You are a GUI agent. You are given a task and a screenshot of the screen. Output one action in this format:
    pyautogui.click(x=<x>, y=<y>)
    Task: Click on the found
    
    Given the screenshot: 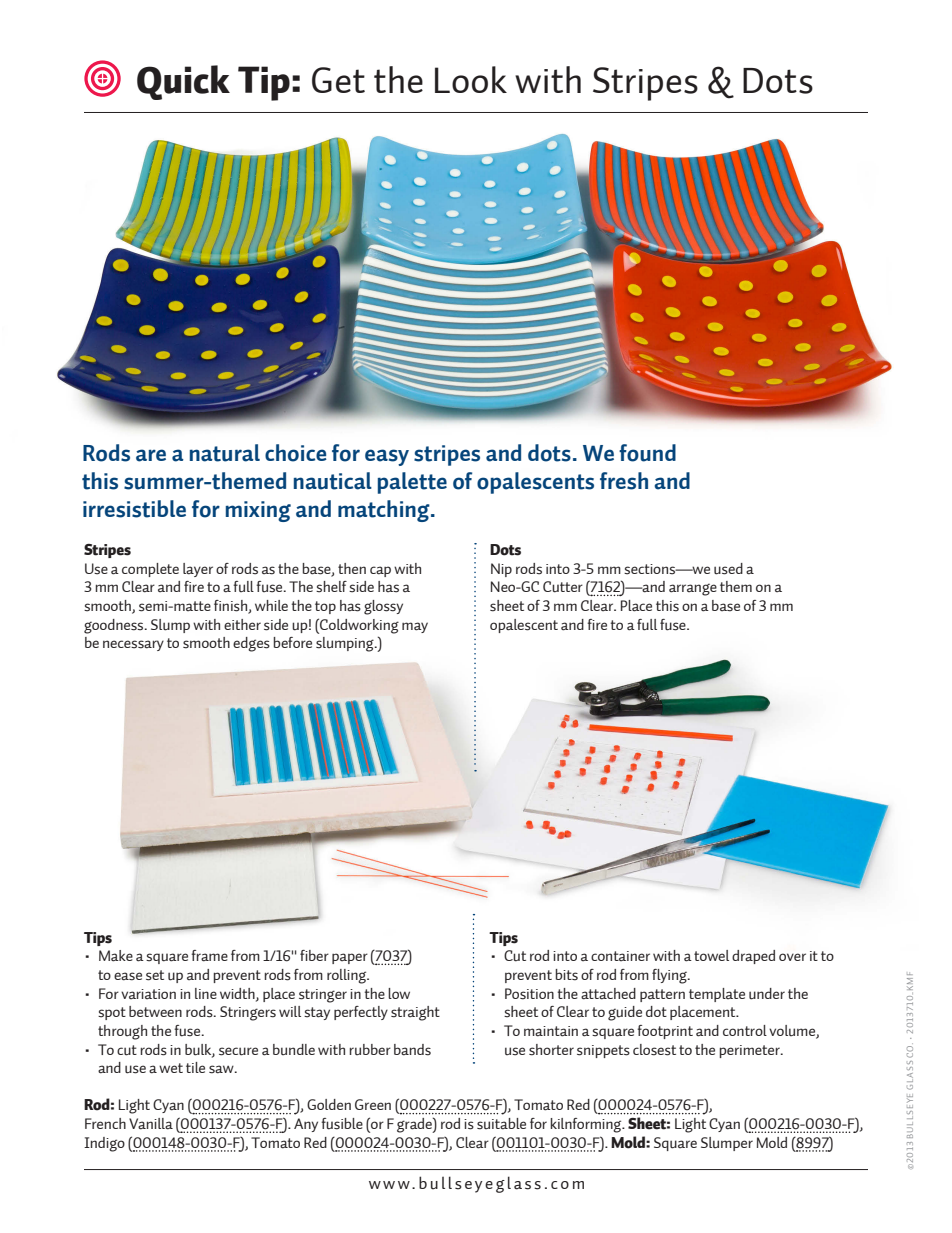 What is the action you would take?
    pyautogui.click(x=647, y=453)
